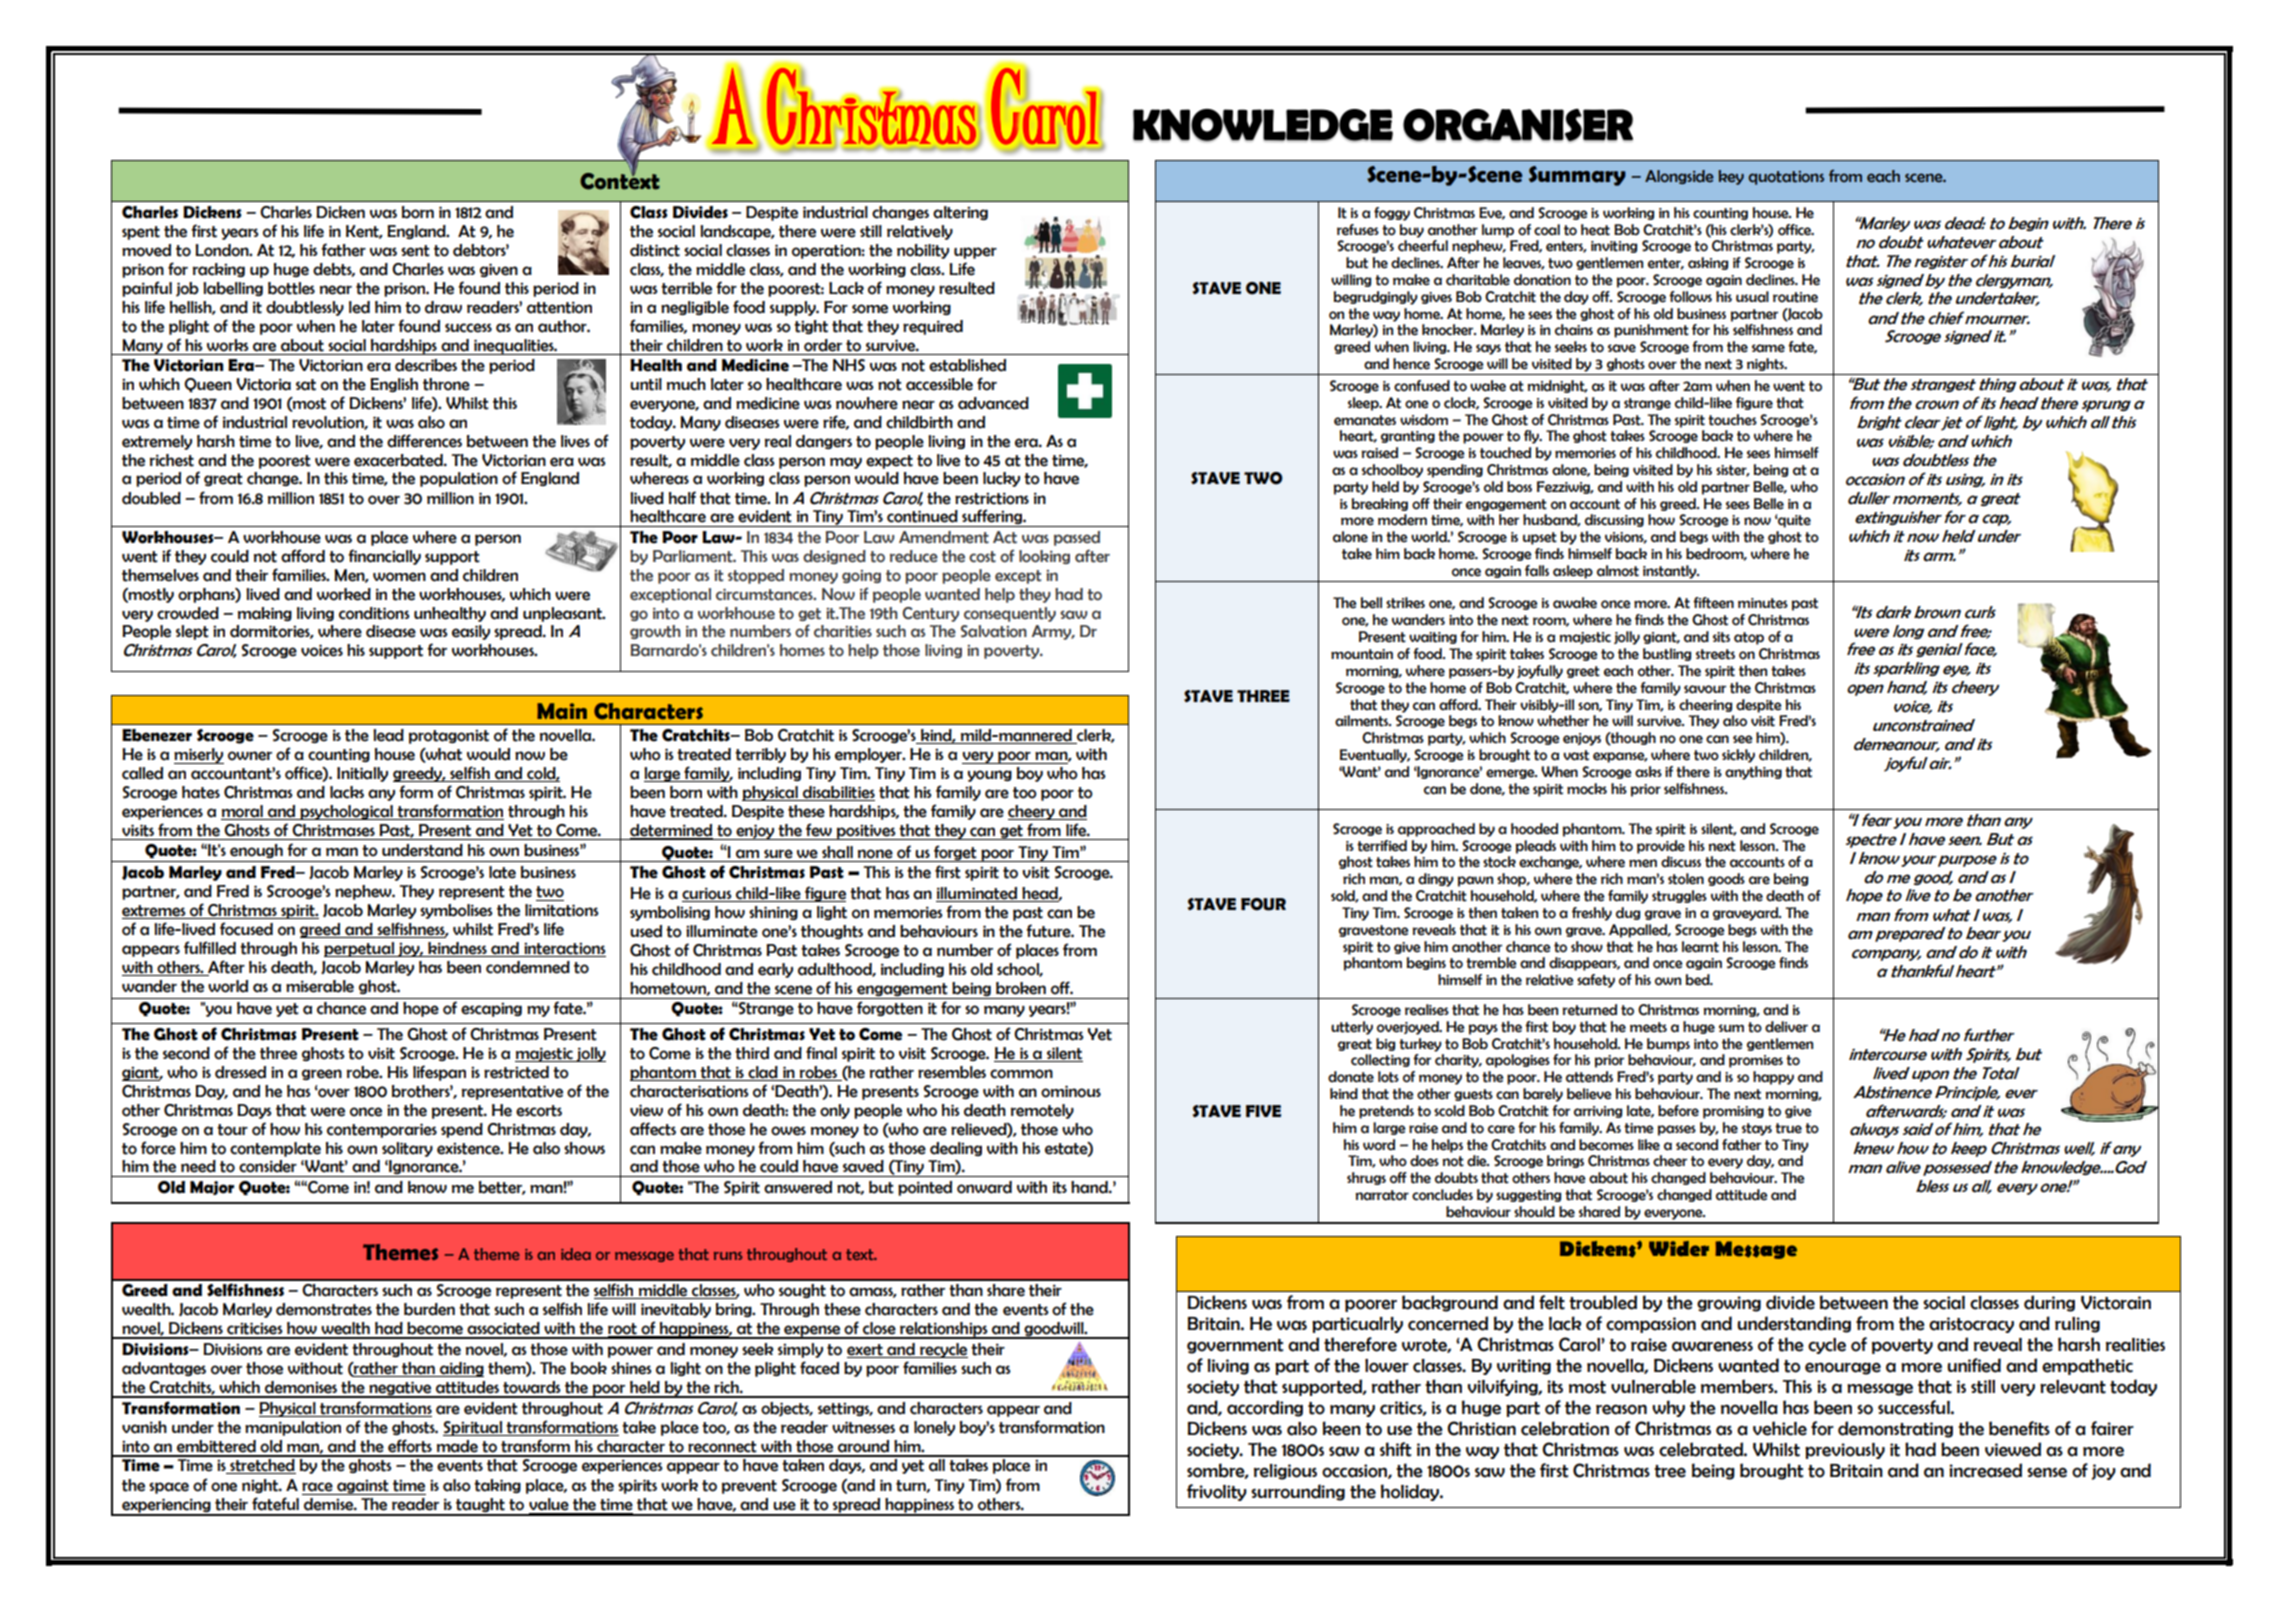 This screenshot has height=1611, width=2278. I want to click on altering, so click(960, 213).
